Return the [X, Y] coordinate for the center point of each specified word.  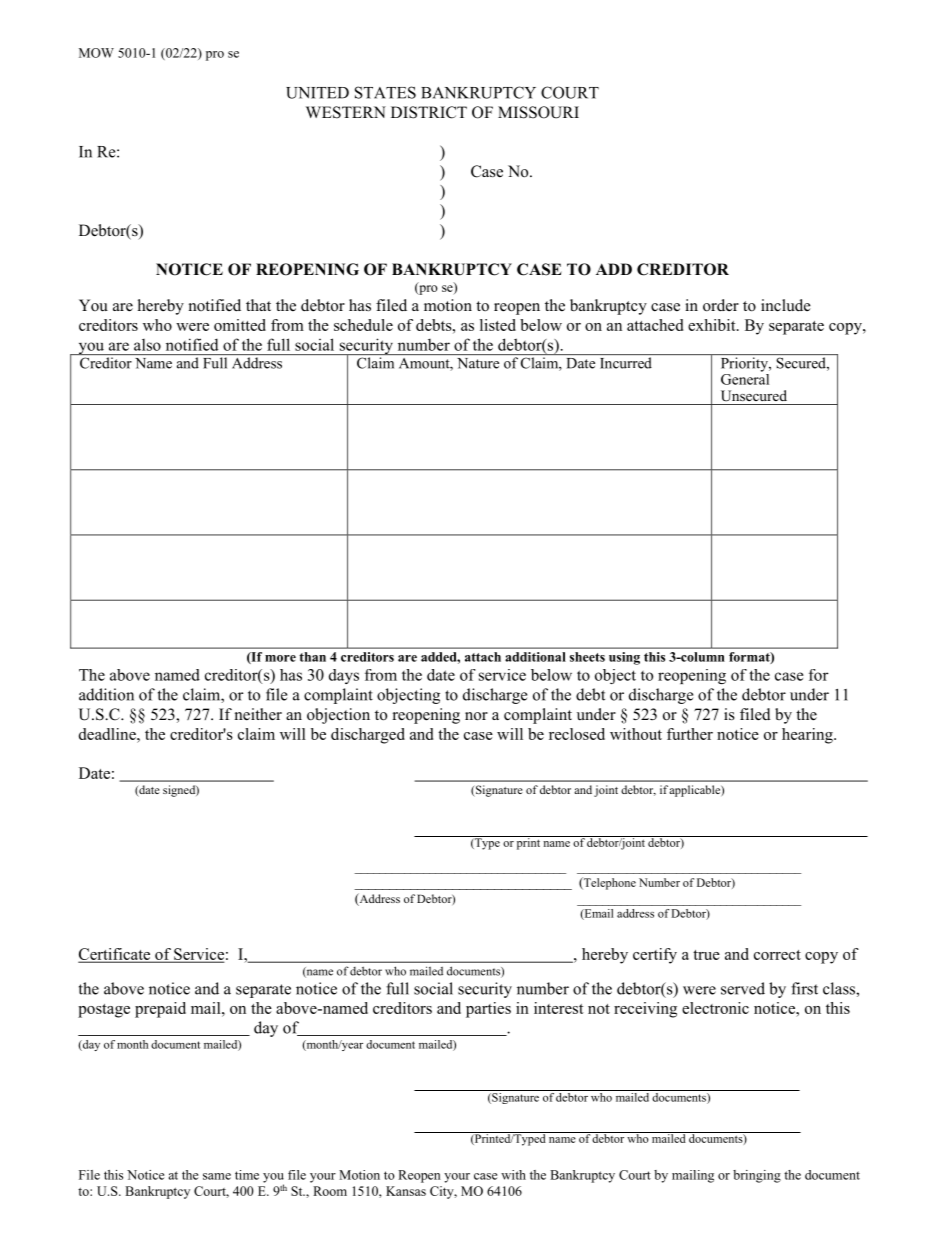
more [280, 658]
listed [498, 325]
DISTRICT [429, 112]
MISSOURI [538, 112]
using [624, 658]
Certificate [115, 955]
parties [488, 1010]
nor [476, 716]
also [147, 345]
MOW [96, 53]
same [217, 1176]
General [745, 378]
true [706, 955]
